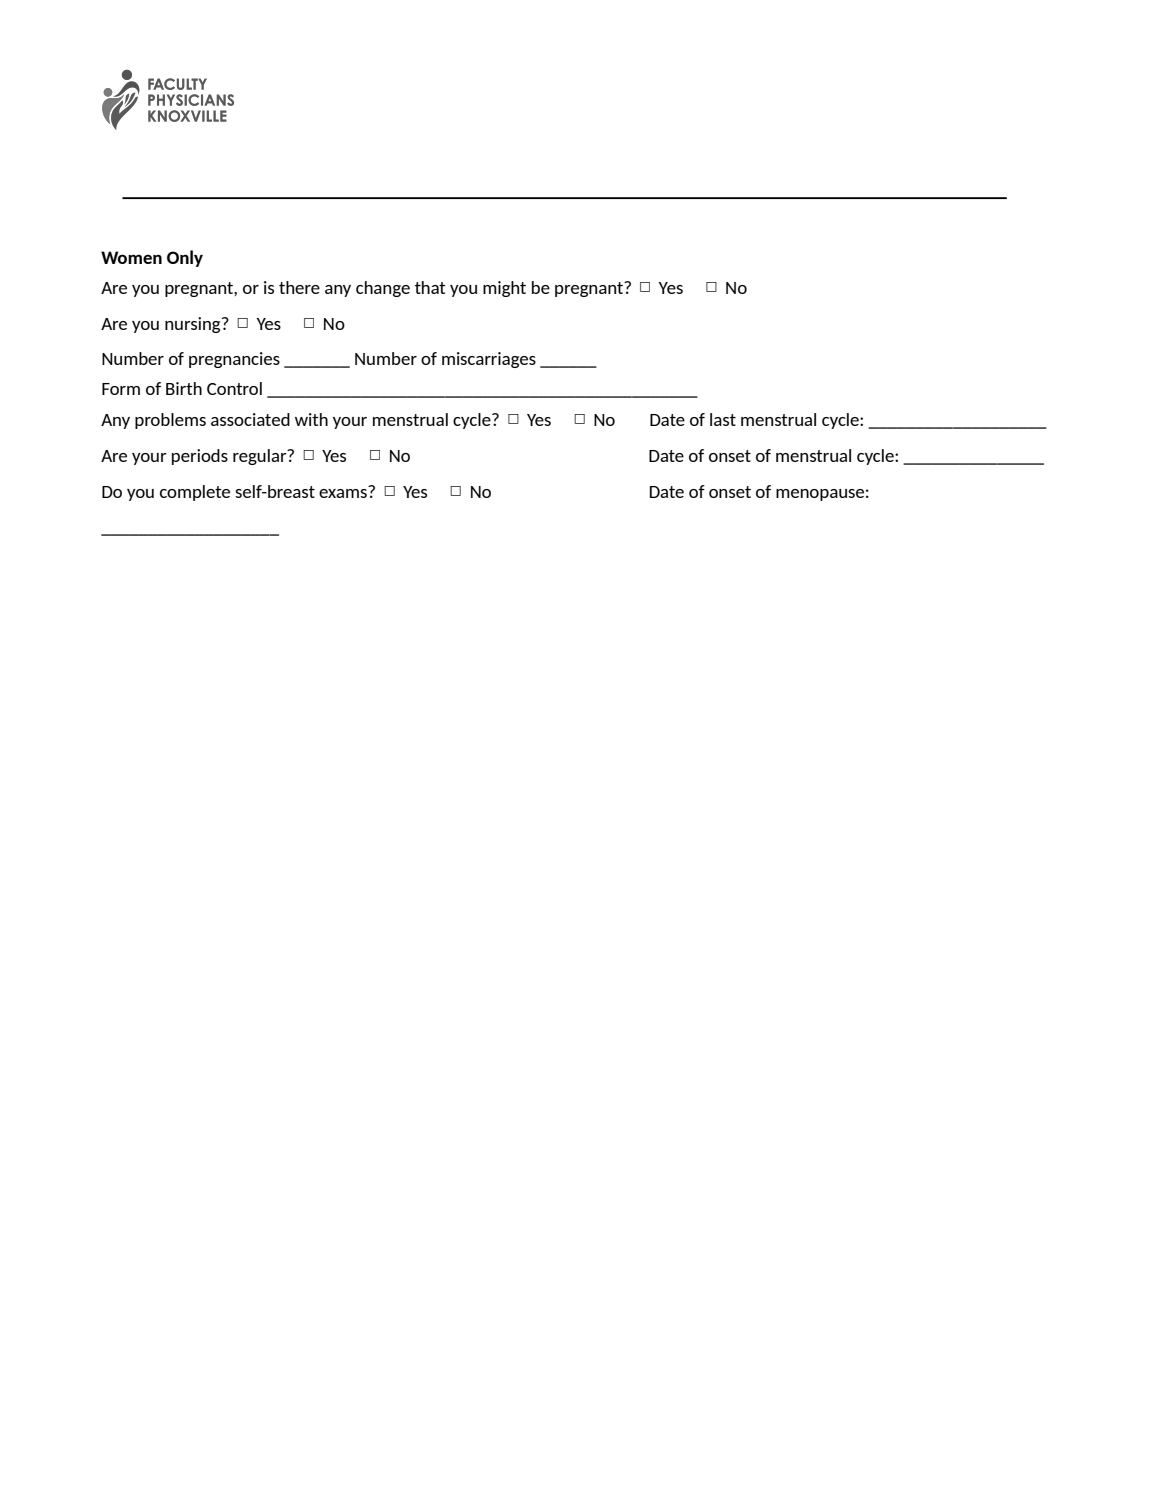  Describe the element at coordinates (195, 493) in the screenshot. I see `complete` at that location.
